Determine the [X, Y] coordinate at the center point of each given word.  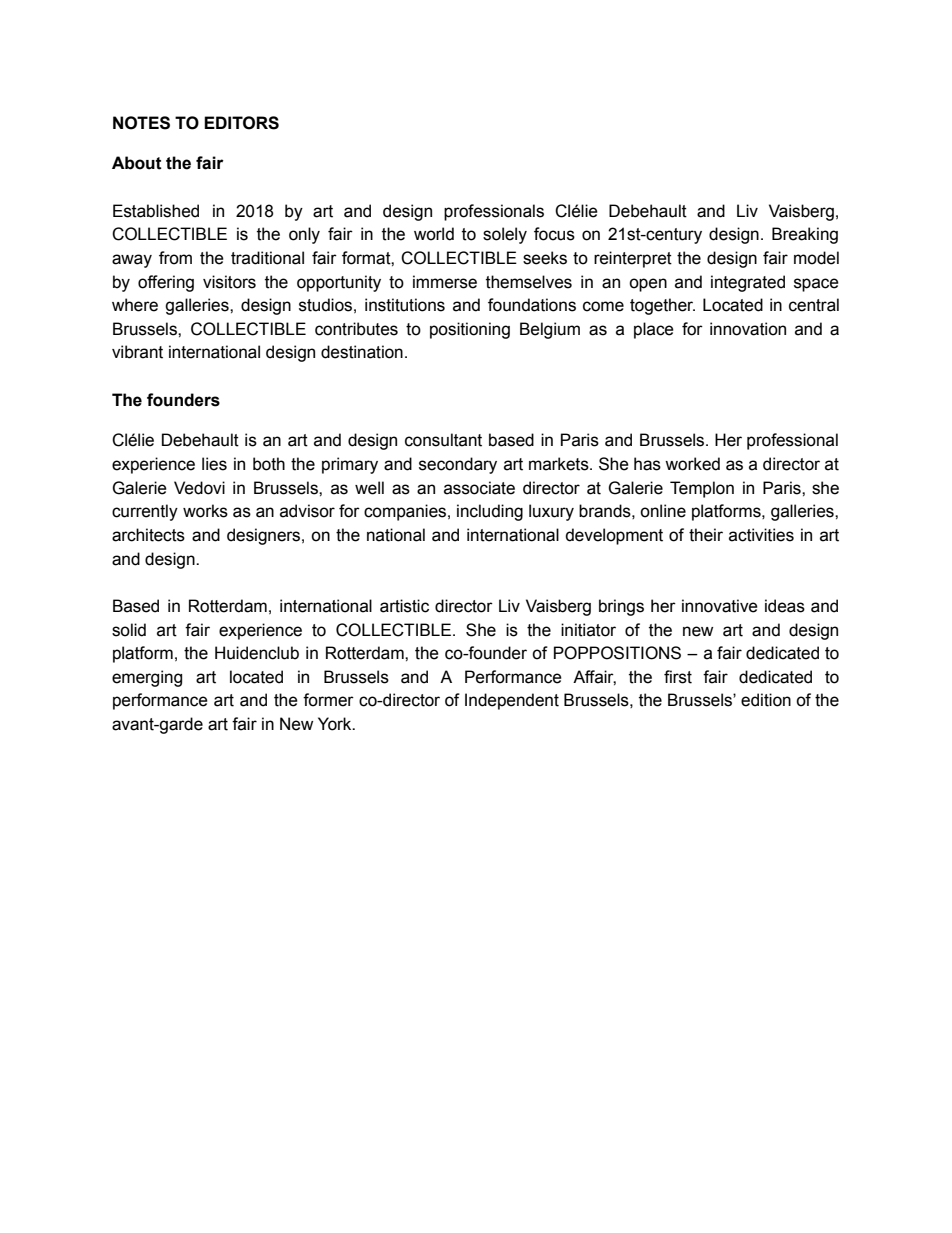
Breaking [805, 235]
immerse [445, 282]
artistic [404, 606]
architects [148, 535]
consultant [443, 440]
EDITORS [241, 123]
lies [214, 464]
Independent [512, 701]
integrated [748, 283]
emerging [147, 678]
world [434, 234]
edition [766, 700]
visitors [229, 282]
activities [761, 535]
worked [692, 464]
